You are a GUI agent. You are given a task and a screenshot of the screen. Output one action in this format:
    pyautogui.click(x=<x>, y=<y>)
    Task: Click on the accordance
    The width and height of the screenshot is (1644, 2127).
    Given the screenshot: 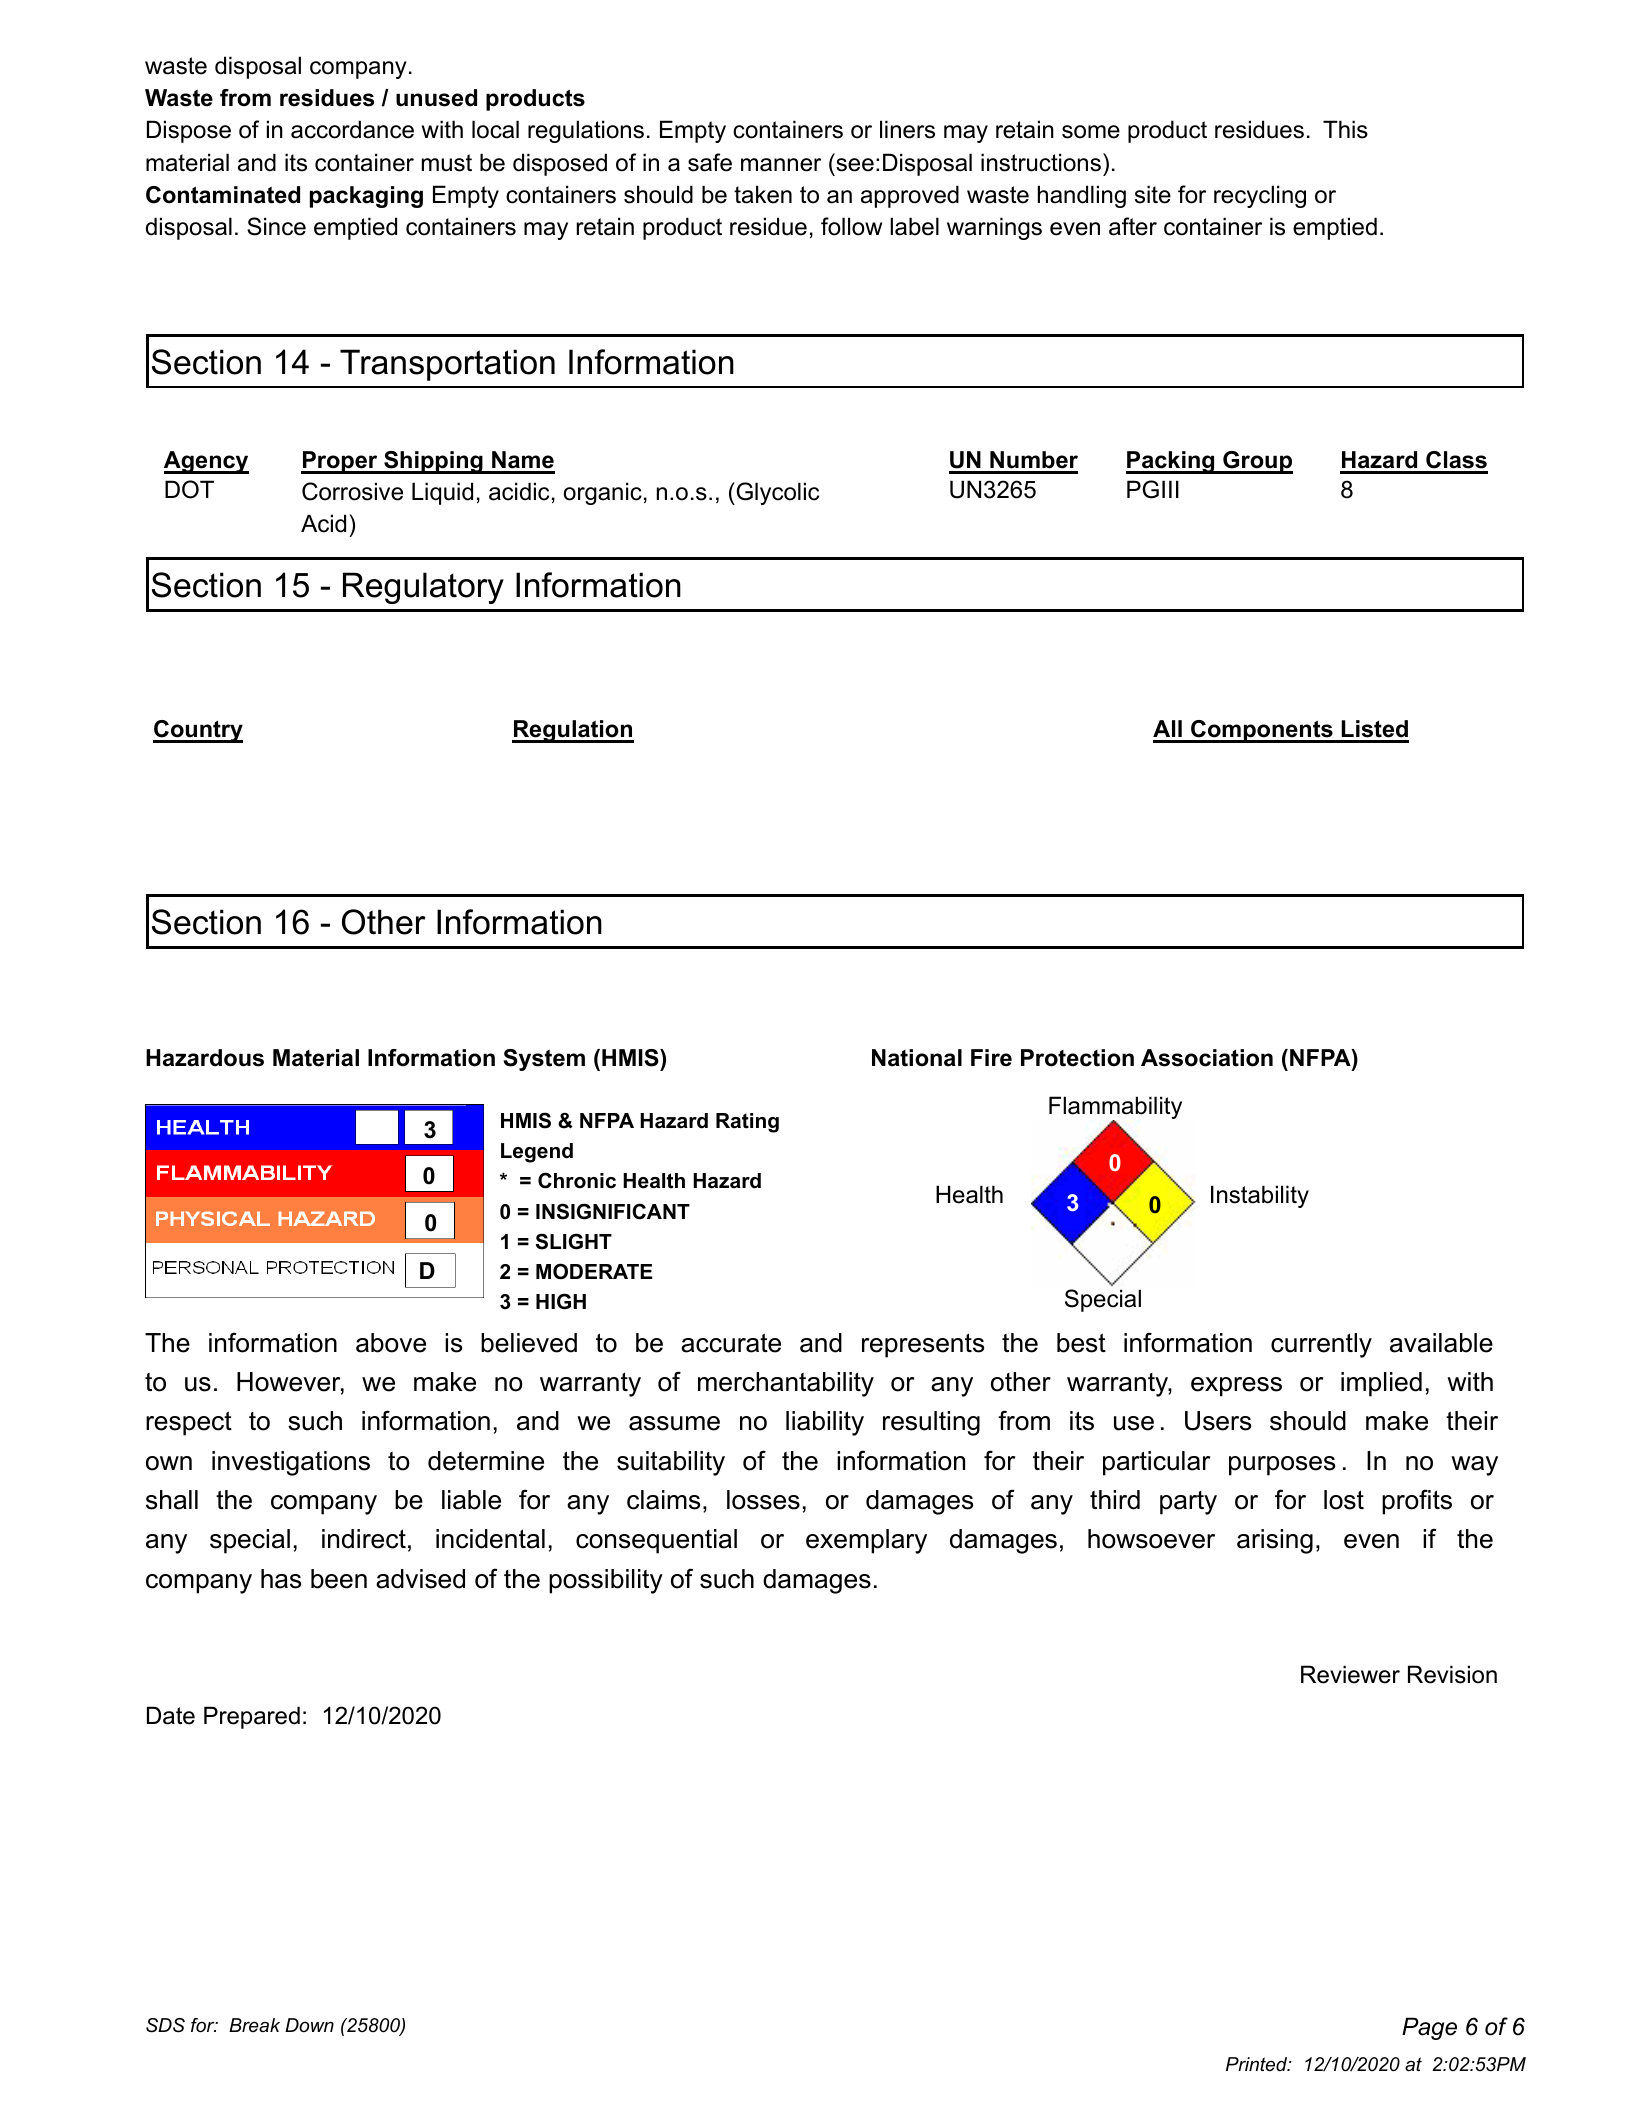 What is the action you would take?
    pyautogui.click(x=352, y=129)
